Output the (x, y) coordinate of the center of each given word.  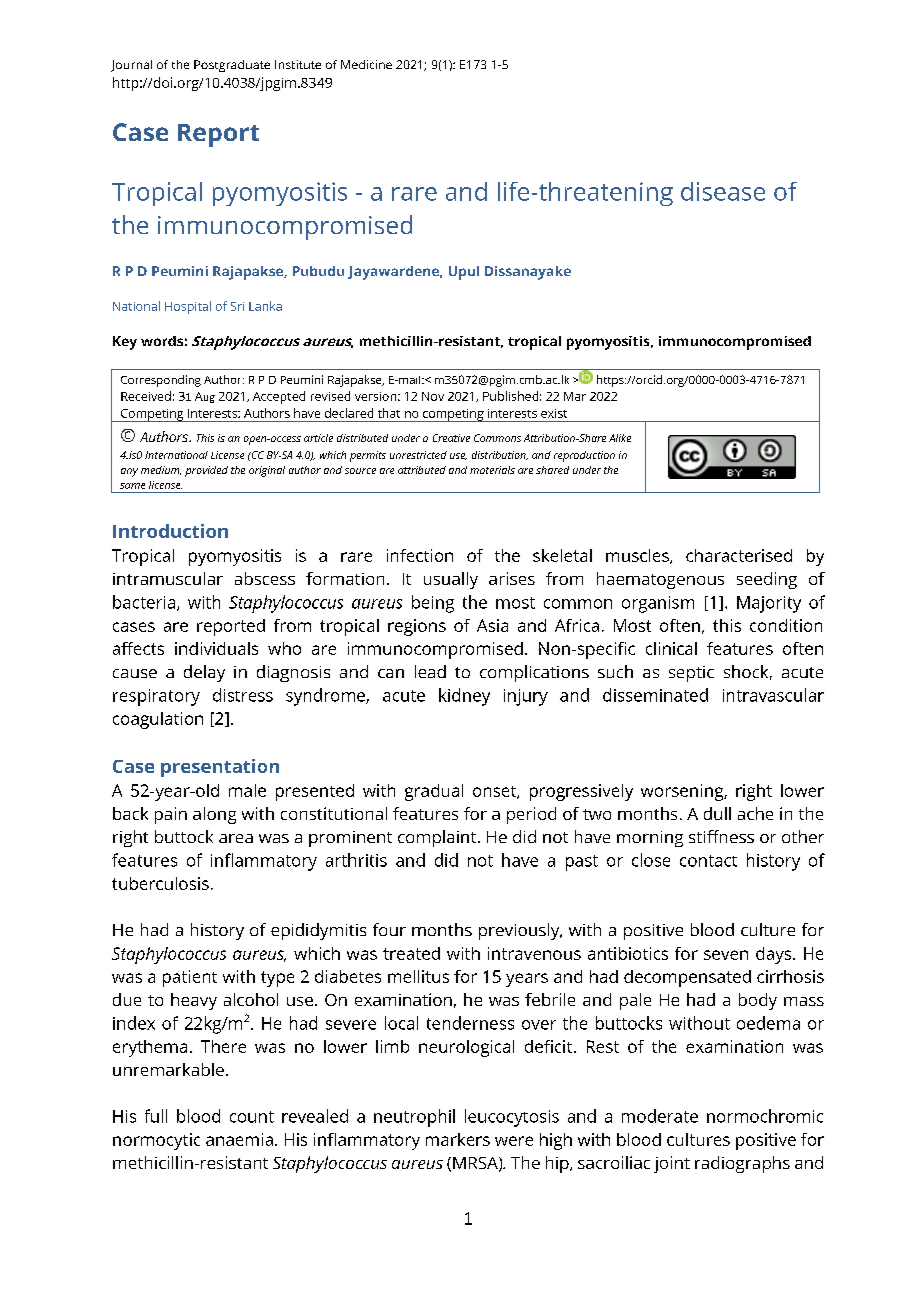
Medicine (366, 64)
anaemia (239, 1139)
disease (723, 191)
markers (458, 1139)
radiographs (742, 1164)
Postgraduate (232, 66)
